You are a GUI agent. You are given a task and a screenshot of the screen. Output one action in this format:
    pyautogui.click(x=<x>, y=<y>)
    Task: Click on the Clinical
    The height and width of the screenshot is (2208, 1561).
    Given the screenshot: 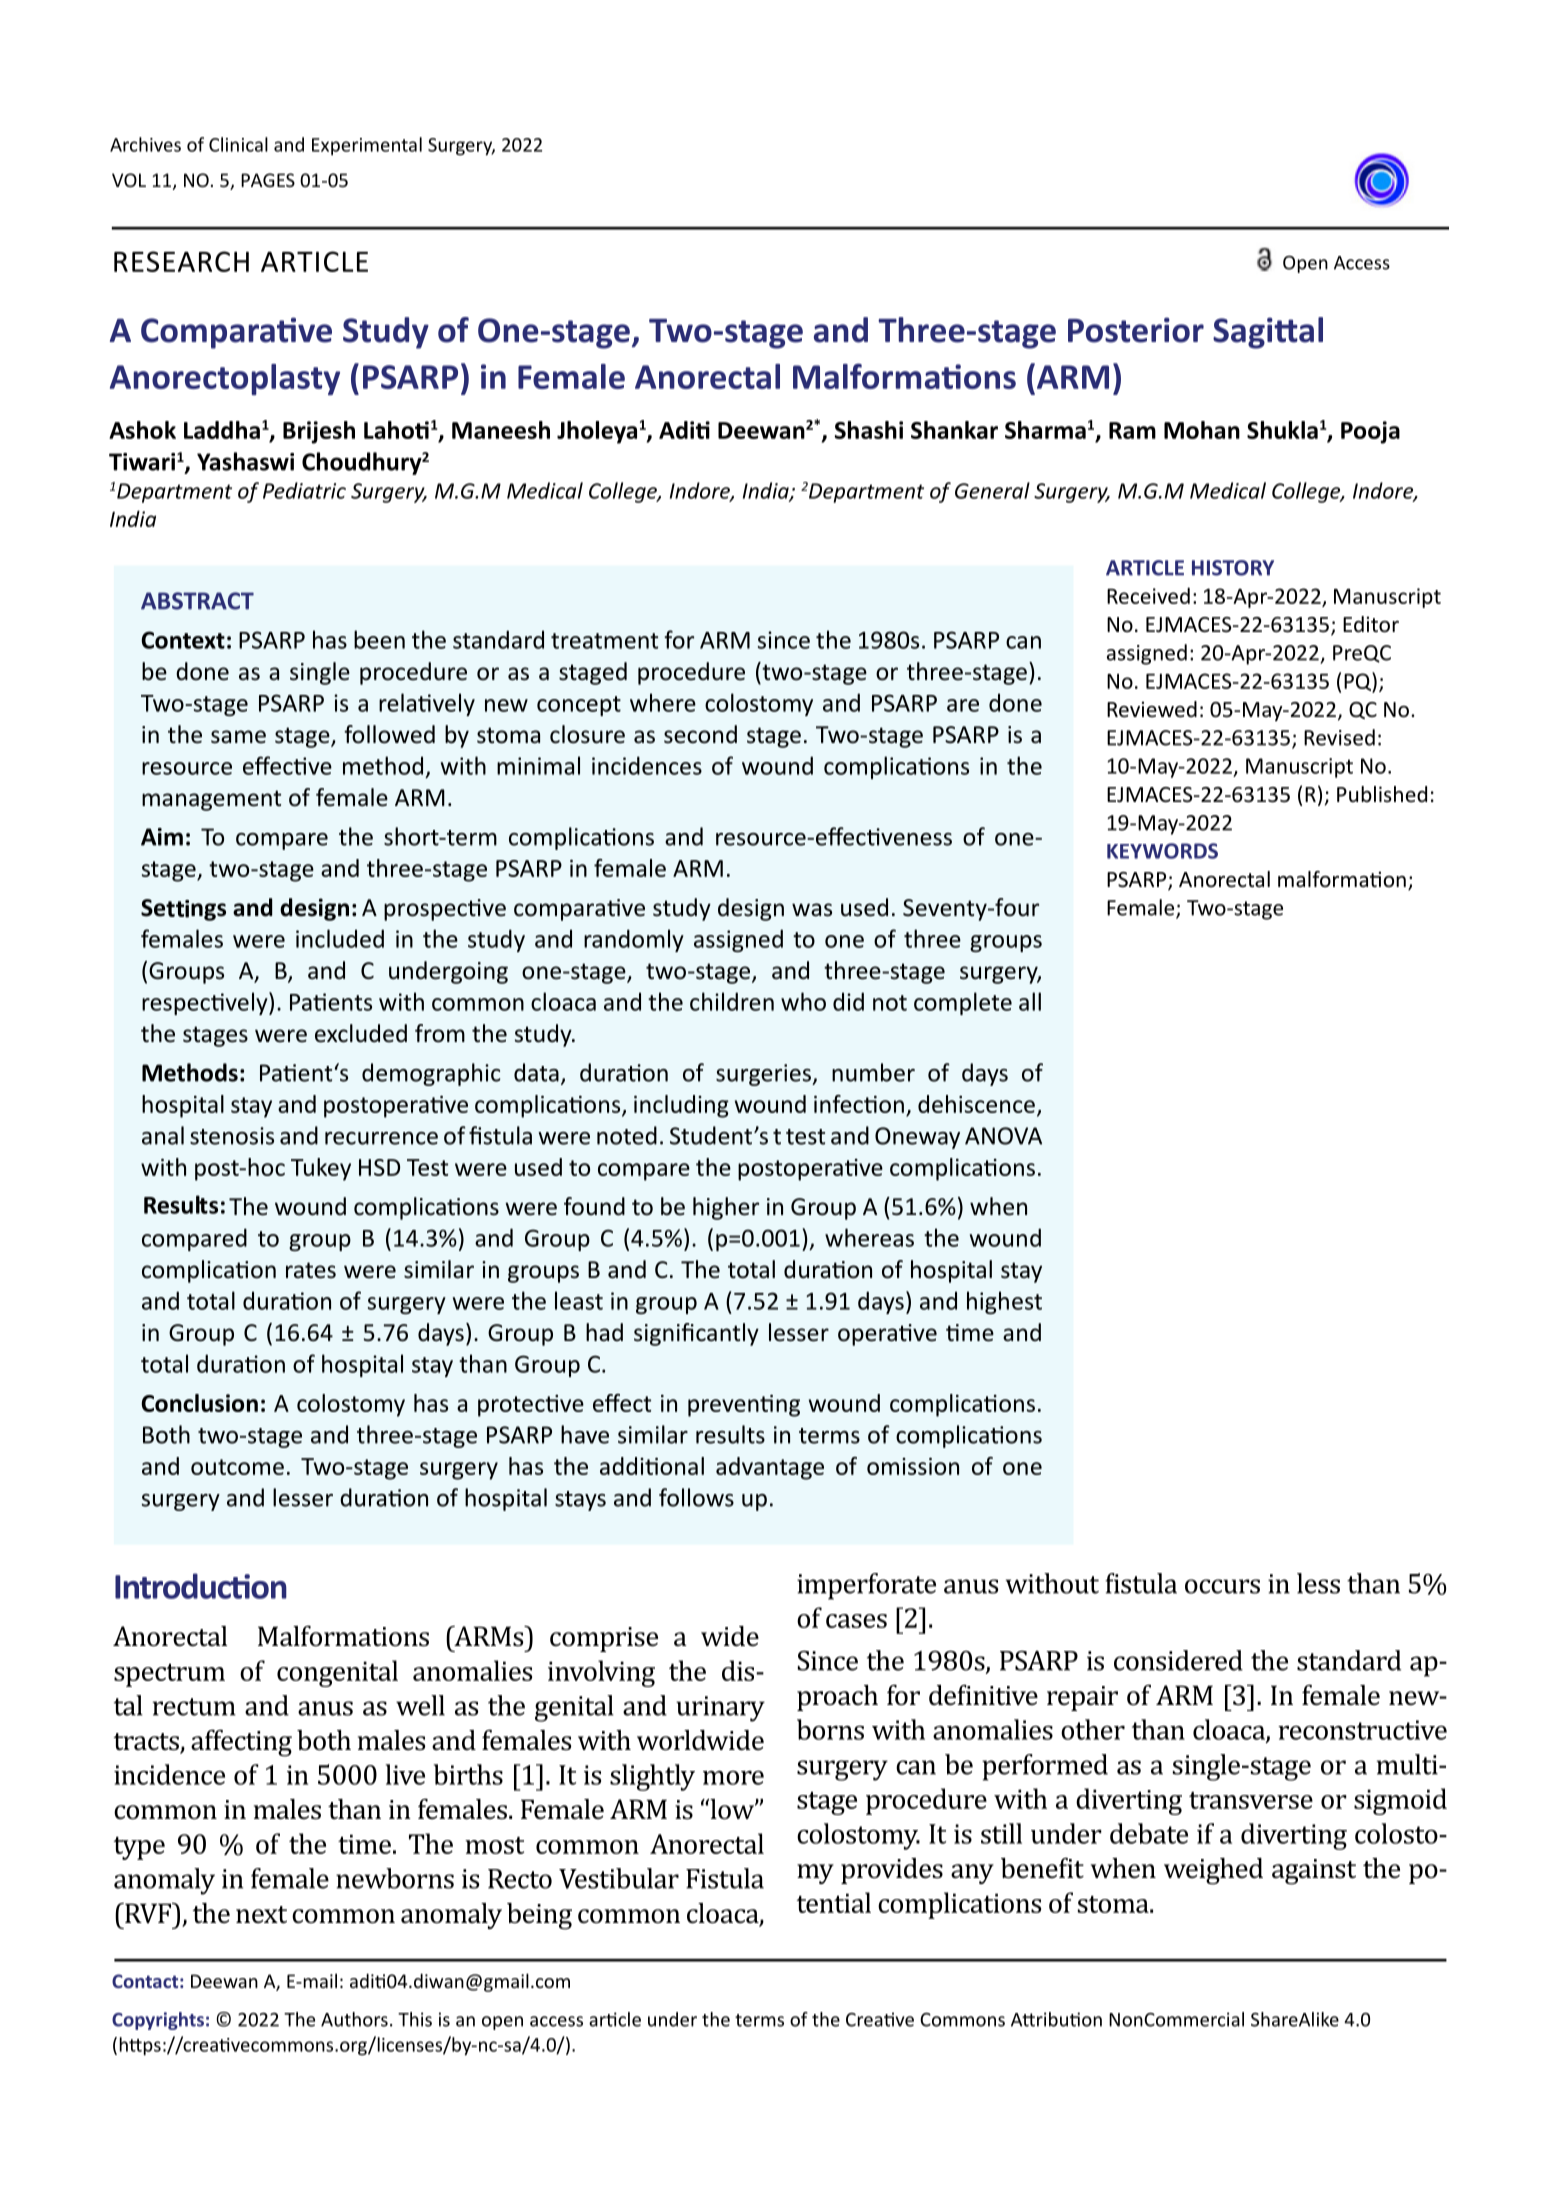 What is the action you would take?
    pyautogui.click(x=238, y=144)
